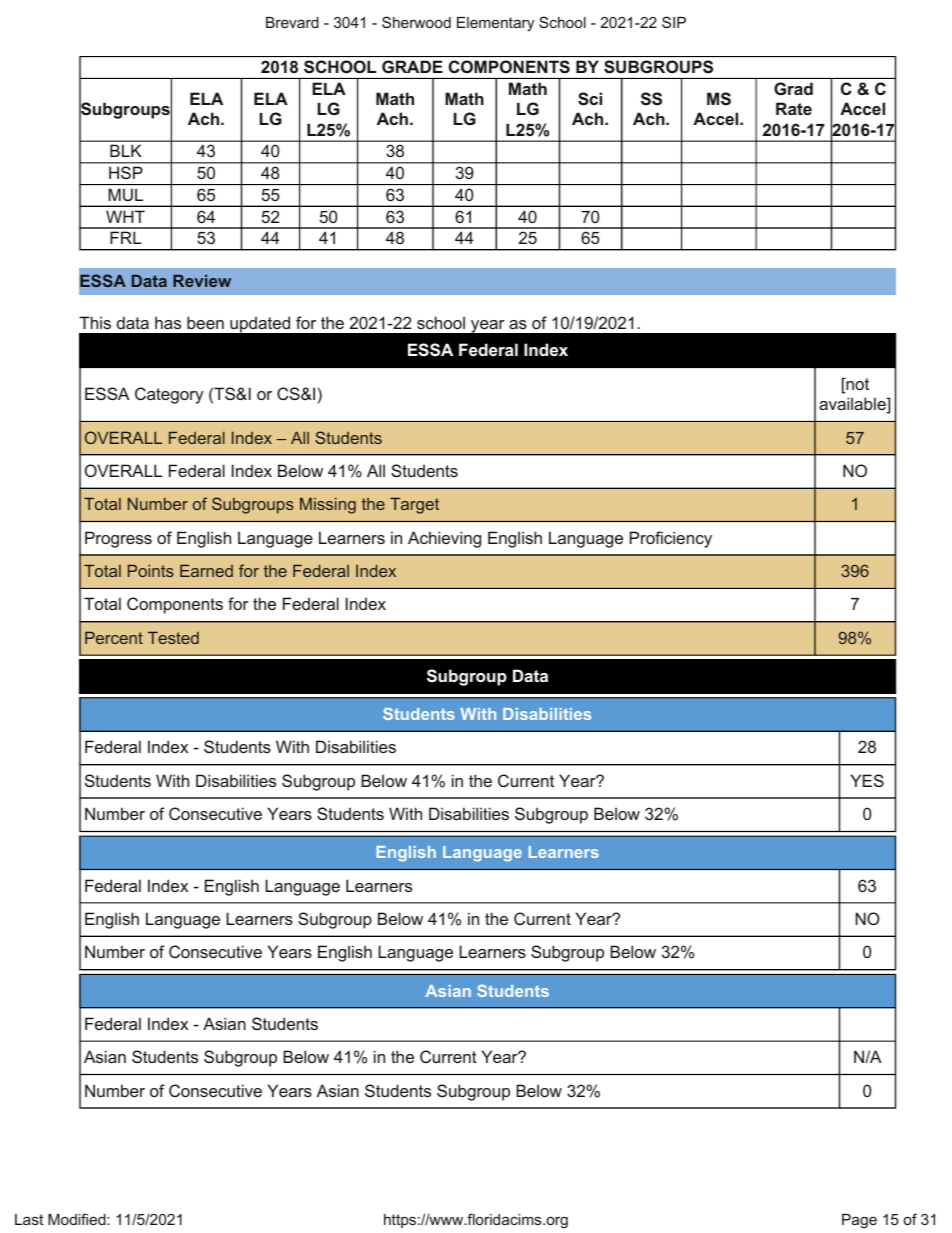 The height and width of the screenshot is (1233, 952). What do you see at coordinates (114, 638) in the screenshot?
I see `Percent` at bounding box center [114, 638].
